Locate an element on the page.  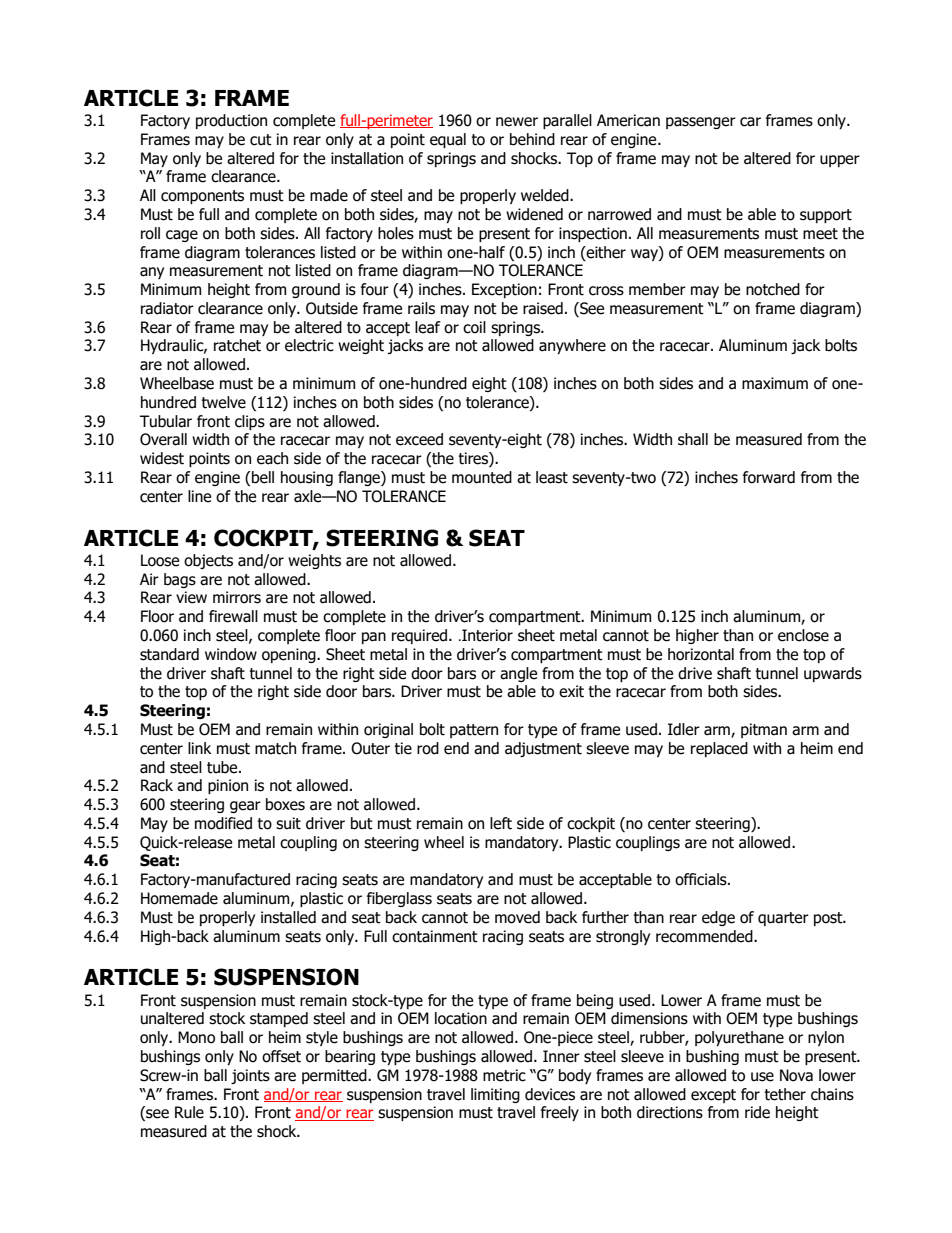
installed is located at coordinates (288, 917).
